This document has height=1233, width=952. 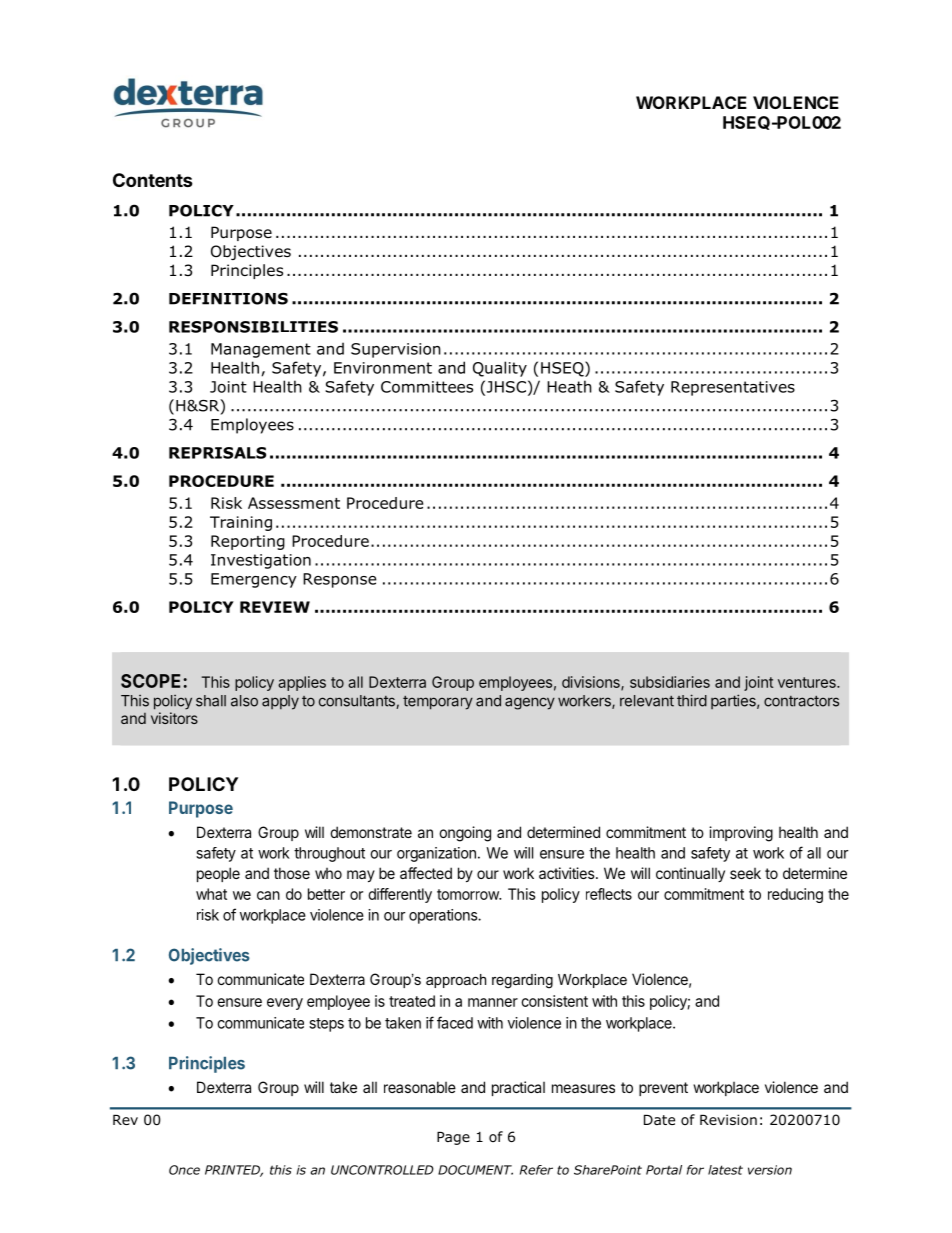 I want to click on also, so click(x=244, y=701).
